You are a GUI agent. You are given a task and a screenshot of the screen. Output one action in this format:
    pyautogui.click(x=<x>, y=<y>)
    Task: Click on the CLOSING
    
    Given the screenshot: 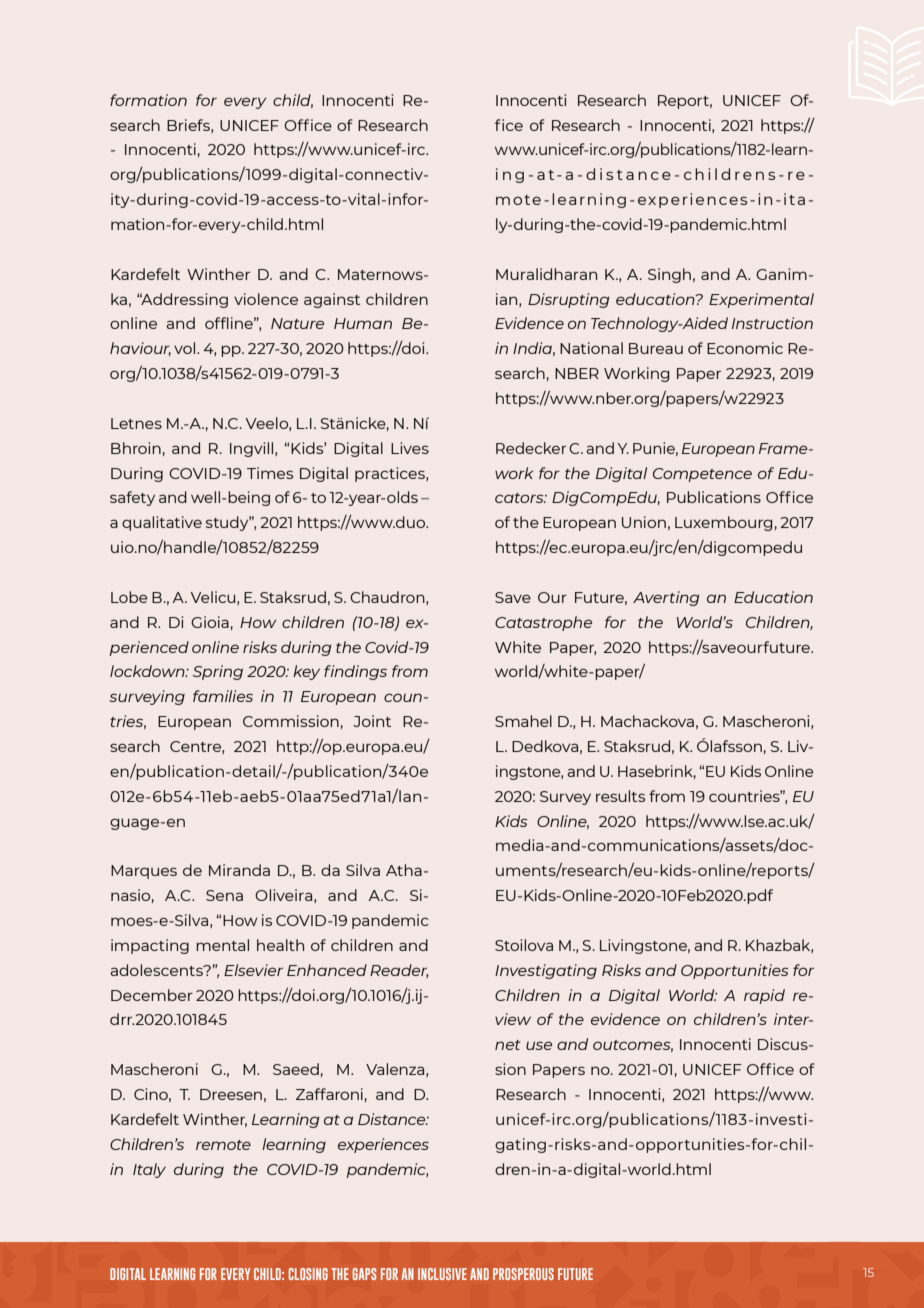 What is the action you would take?
    pyautogui.click(x=308, y=1274)
